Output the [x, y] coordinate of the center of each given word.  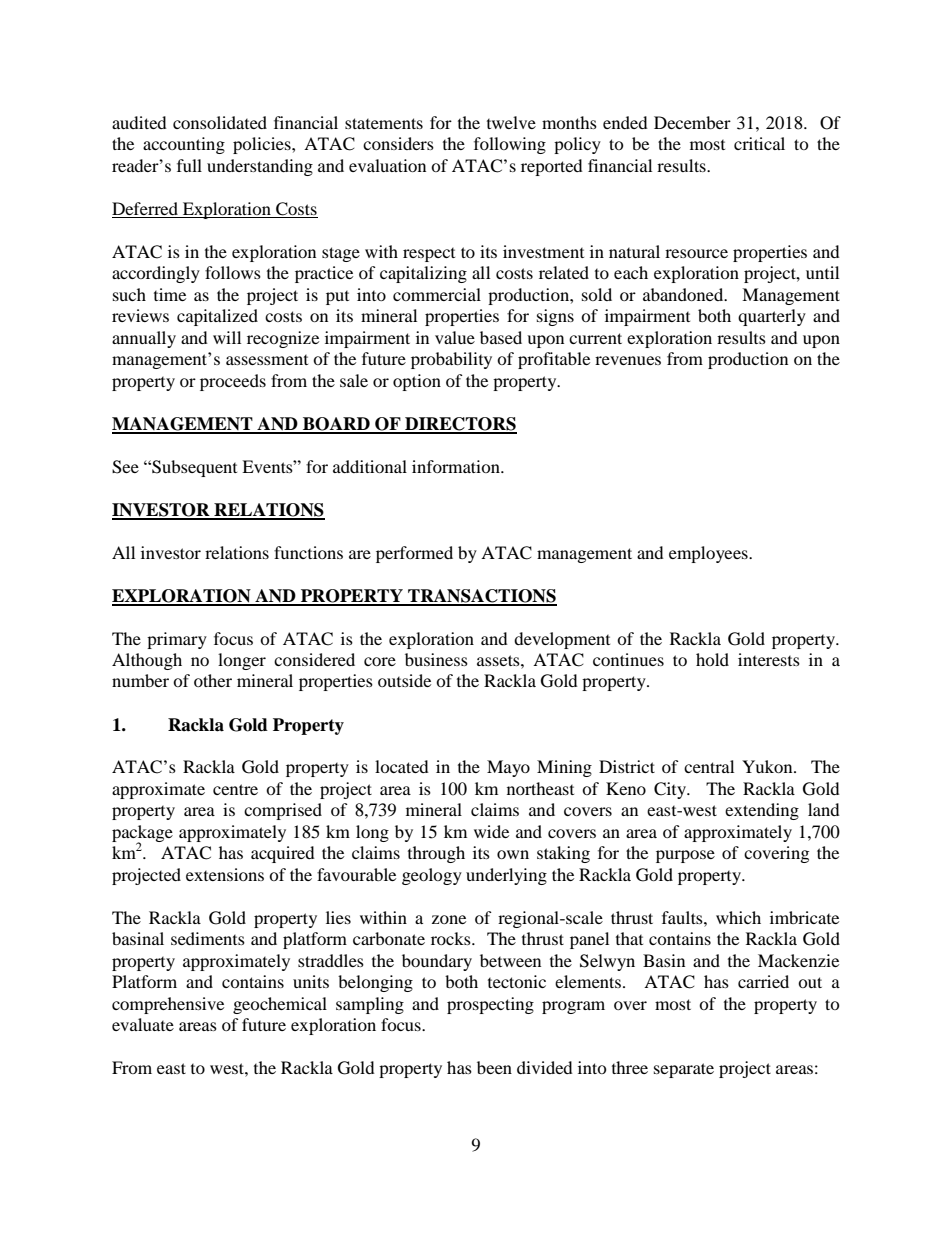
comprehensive [168, 1005]
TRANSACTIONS [481, 597]
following [510, 145]
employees [709, 554]
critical [759, 143]
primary [177, 640]
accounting [184, 145]
